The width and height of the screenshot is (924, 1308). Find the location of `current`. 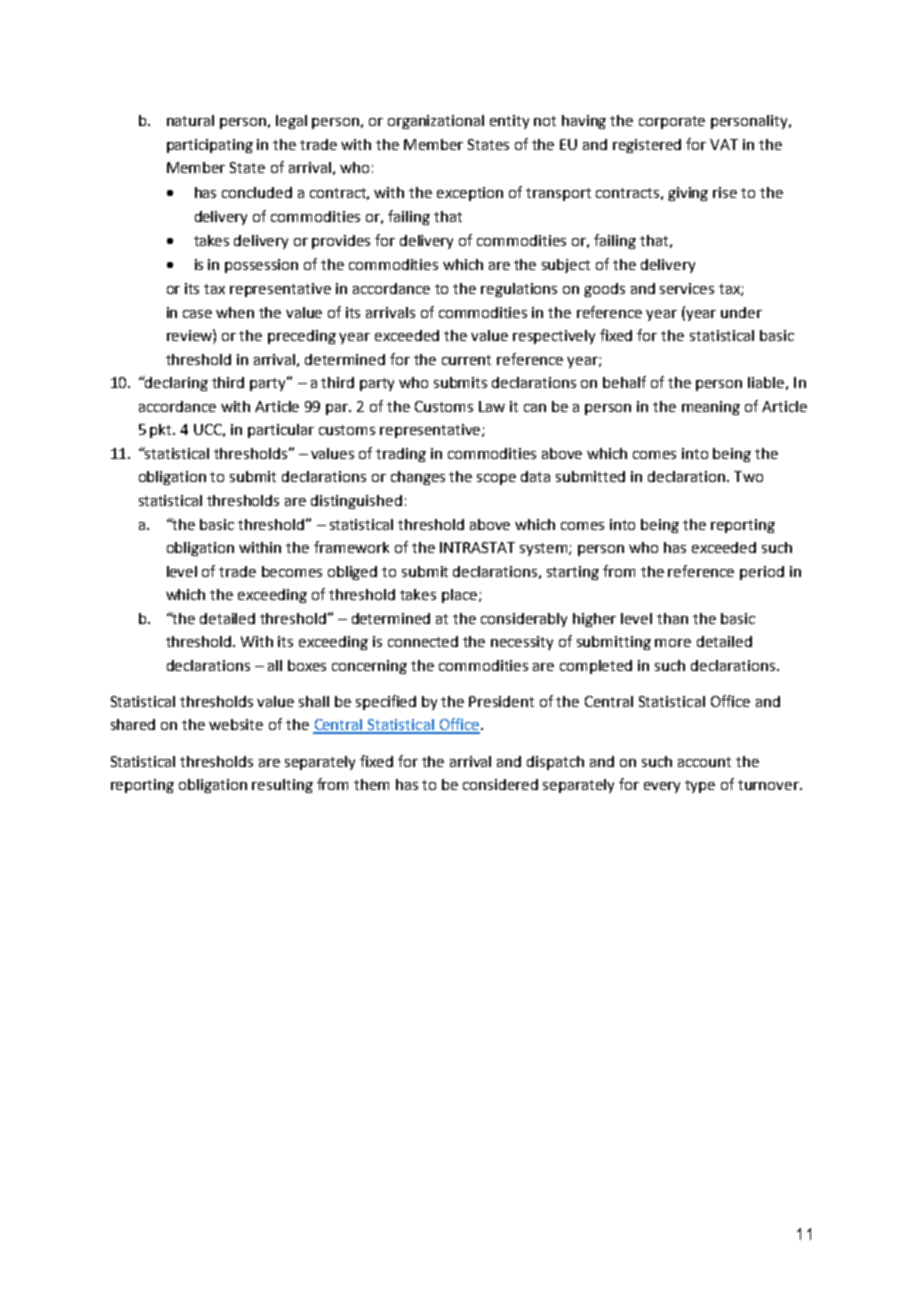

current is located at coordinates (466, 360).
